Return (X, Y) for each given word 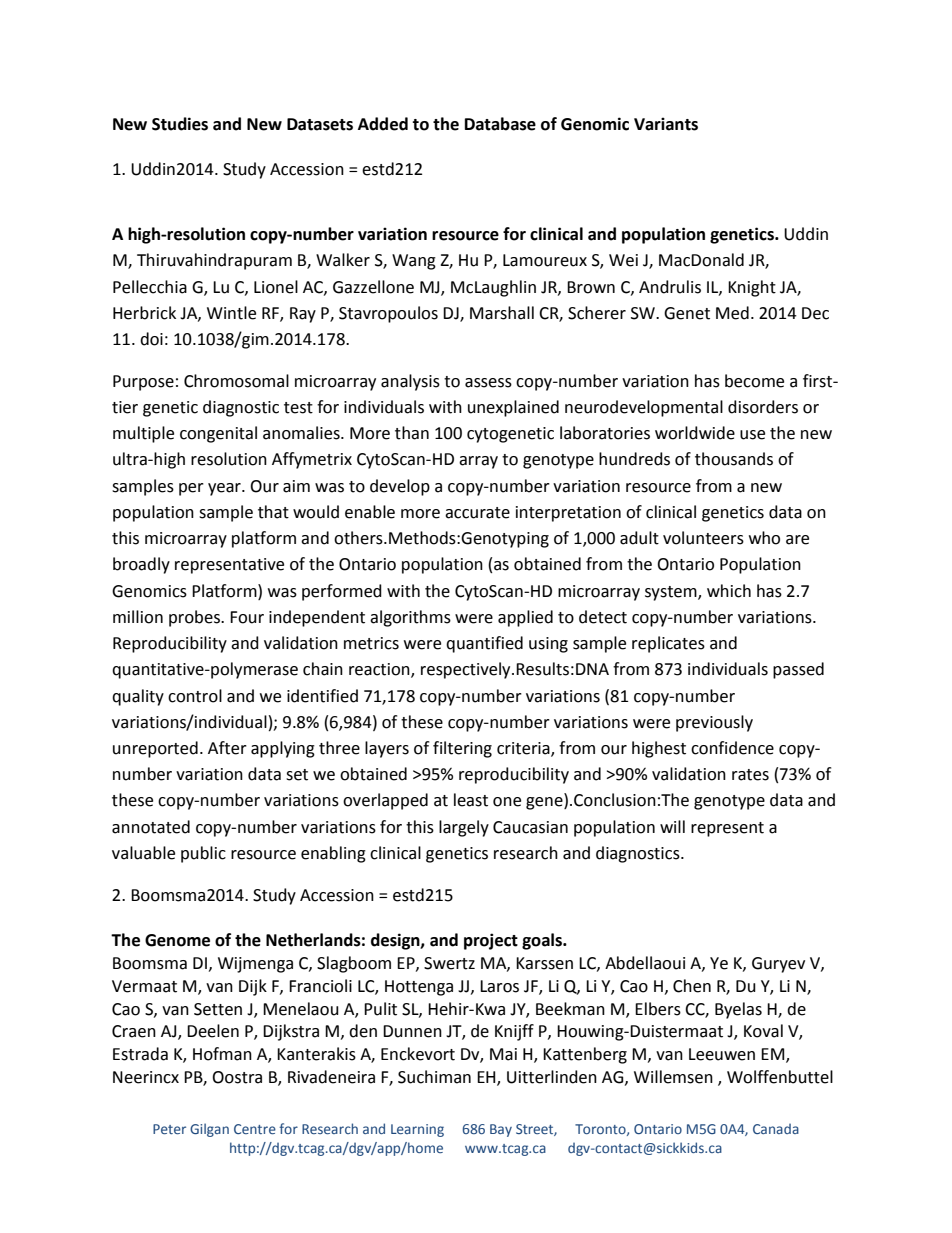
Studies (180, 124)
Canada (776, 1129)
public (203, 854)
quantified (484, 644)
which (729, 591)
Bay (501, 1130)
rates (750, 775)
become (754, 381)
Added (383, 124)
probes (195, 618)
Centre (255, 1129)
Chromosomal (236, 381)
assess (488, 383)
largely (464, 828)
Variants (666, 124)
